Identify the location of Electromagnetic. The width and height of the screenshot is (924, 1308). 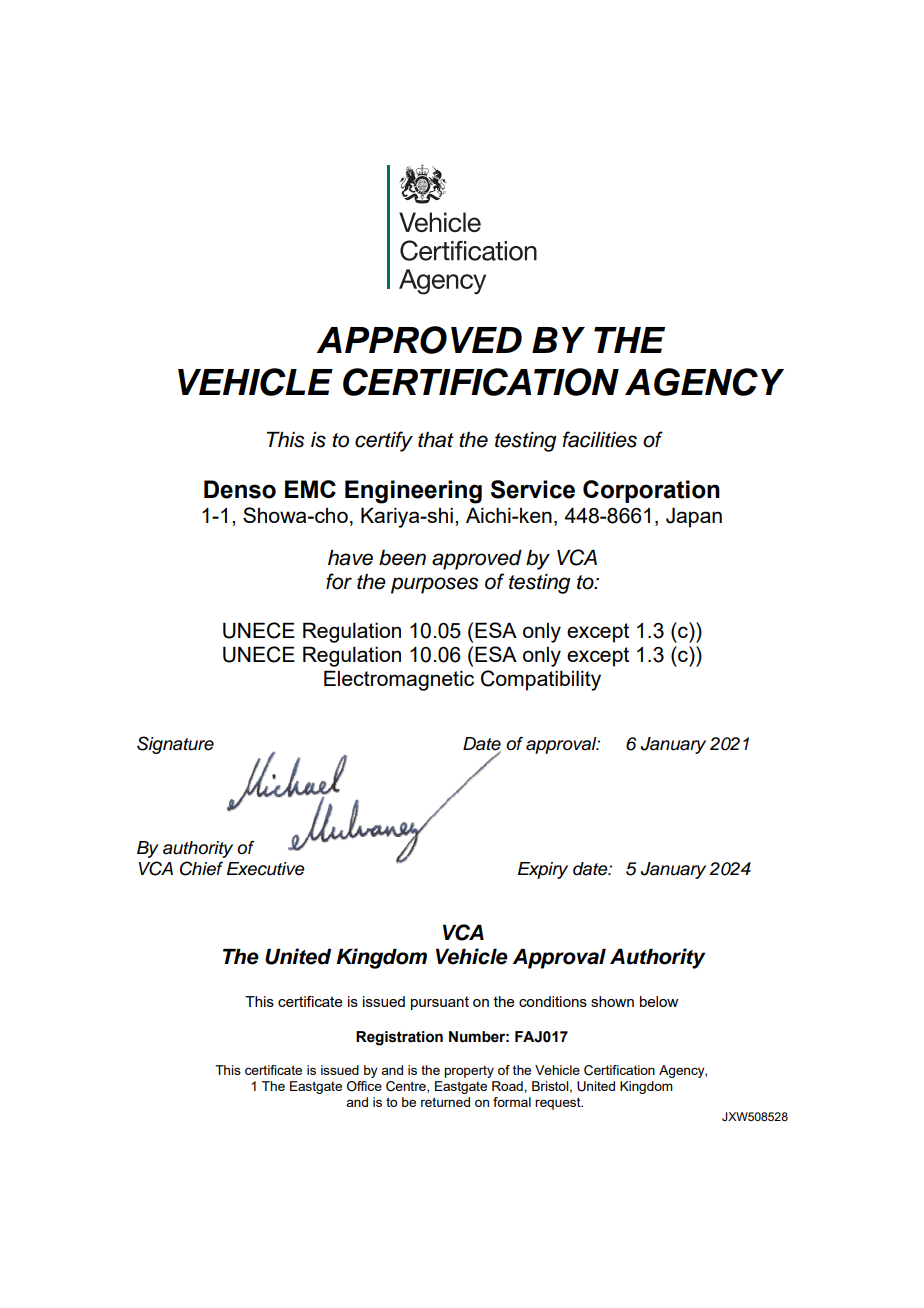
(399, 680).
